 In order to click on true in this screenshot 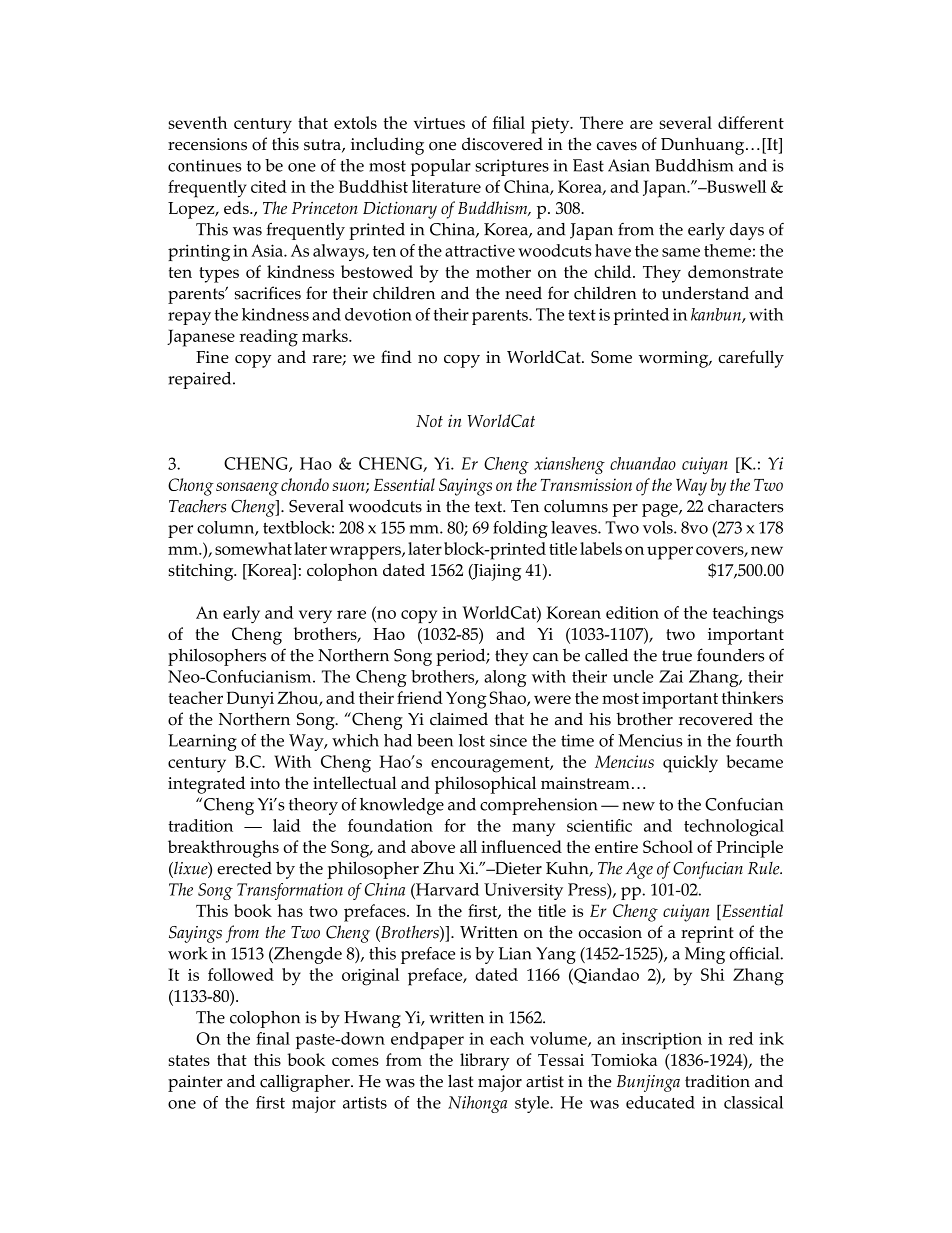, I will do `click(677, 656)`.
